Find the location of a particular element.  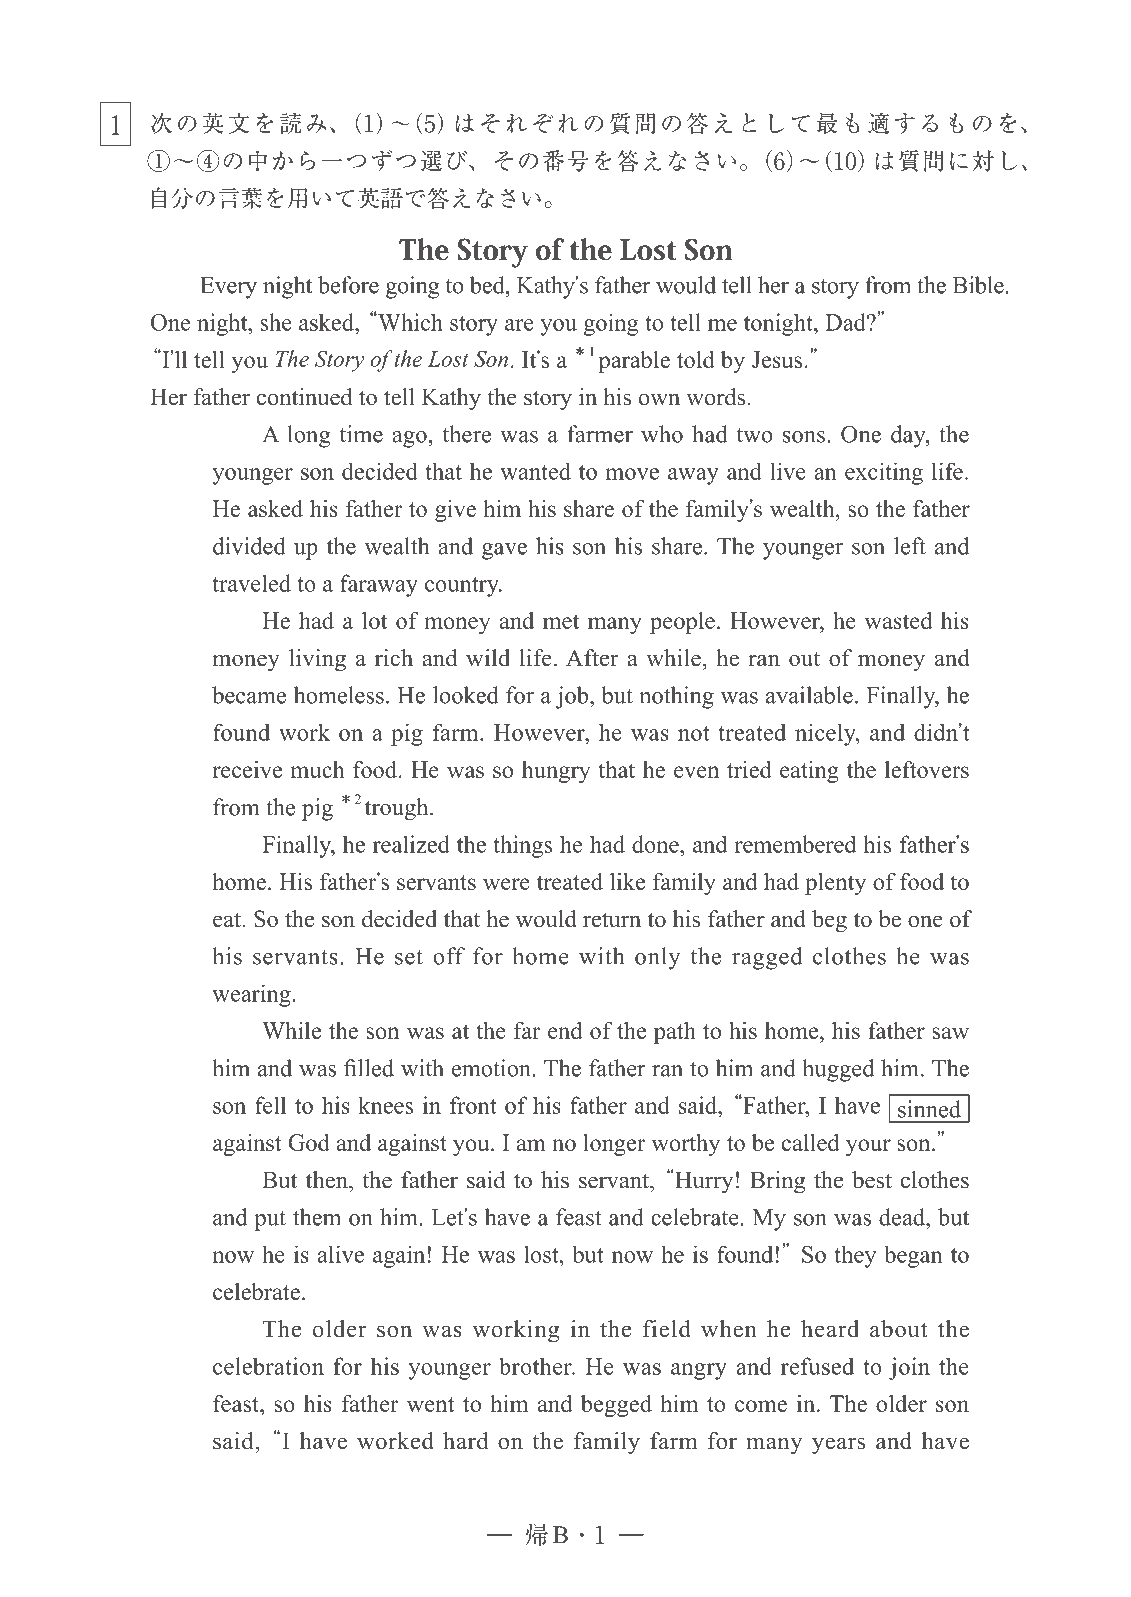

begged is located at coordinates (616, 1406).
